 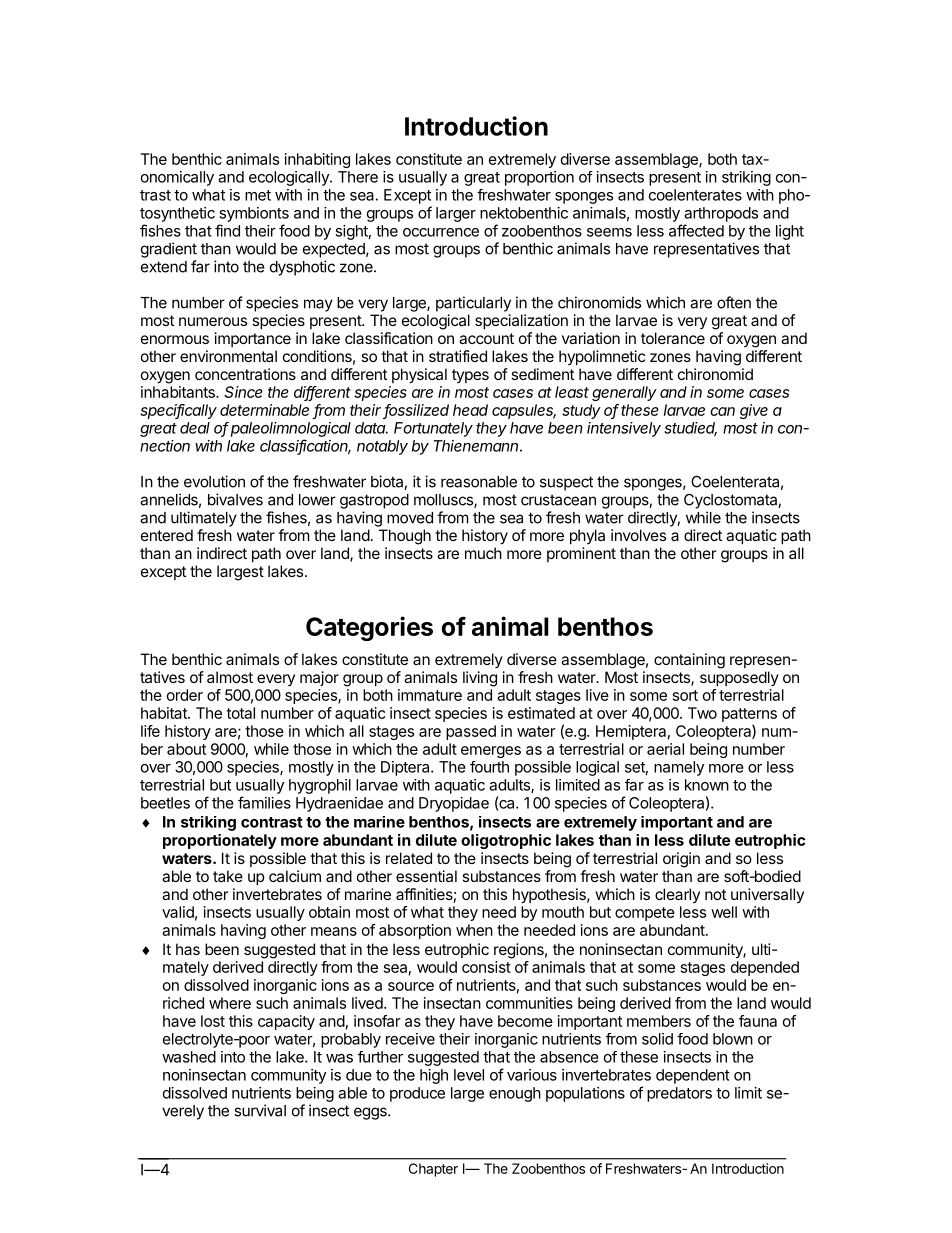 What do you see at coordinates (185, 695) in the document?
I see `order` at bounding box center [185, 695].
